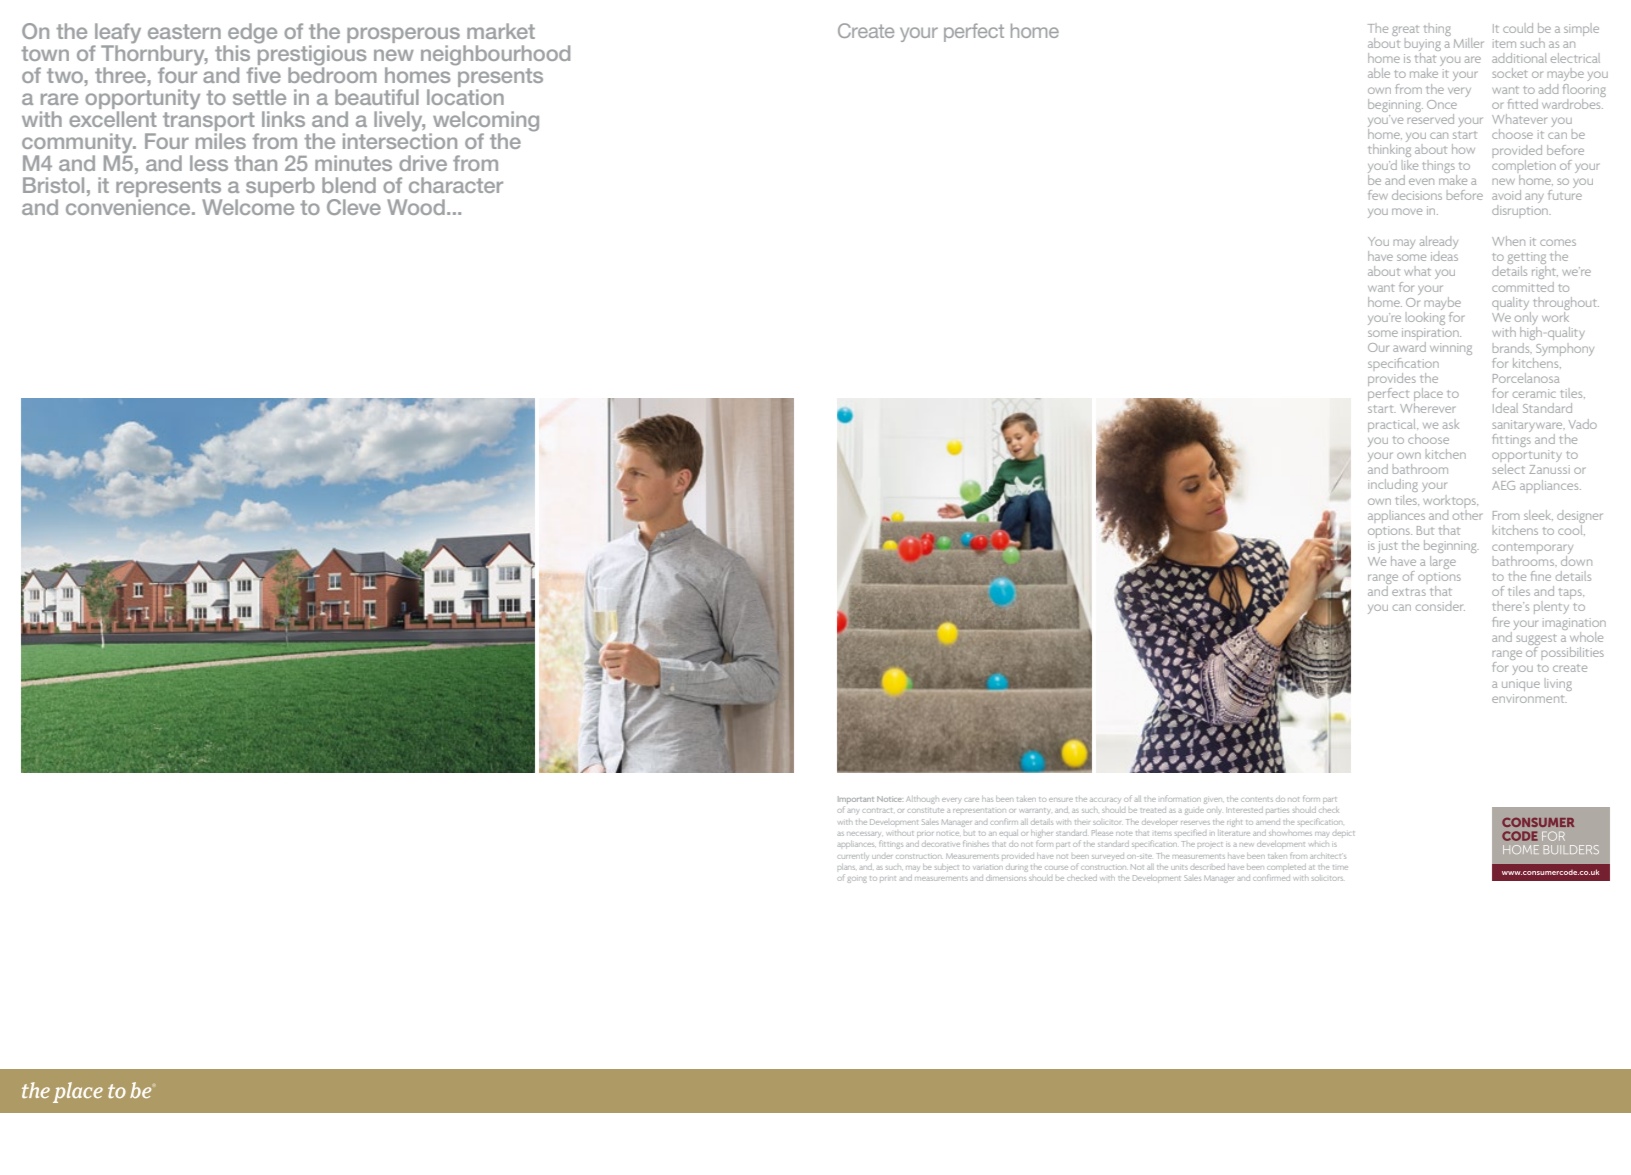  What do you see at coordinates (853, 856) in the screenshot?
I see `currently` at bounding box center [853, 856].
